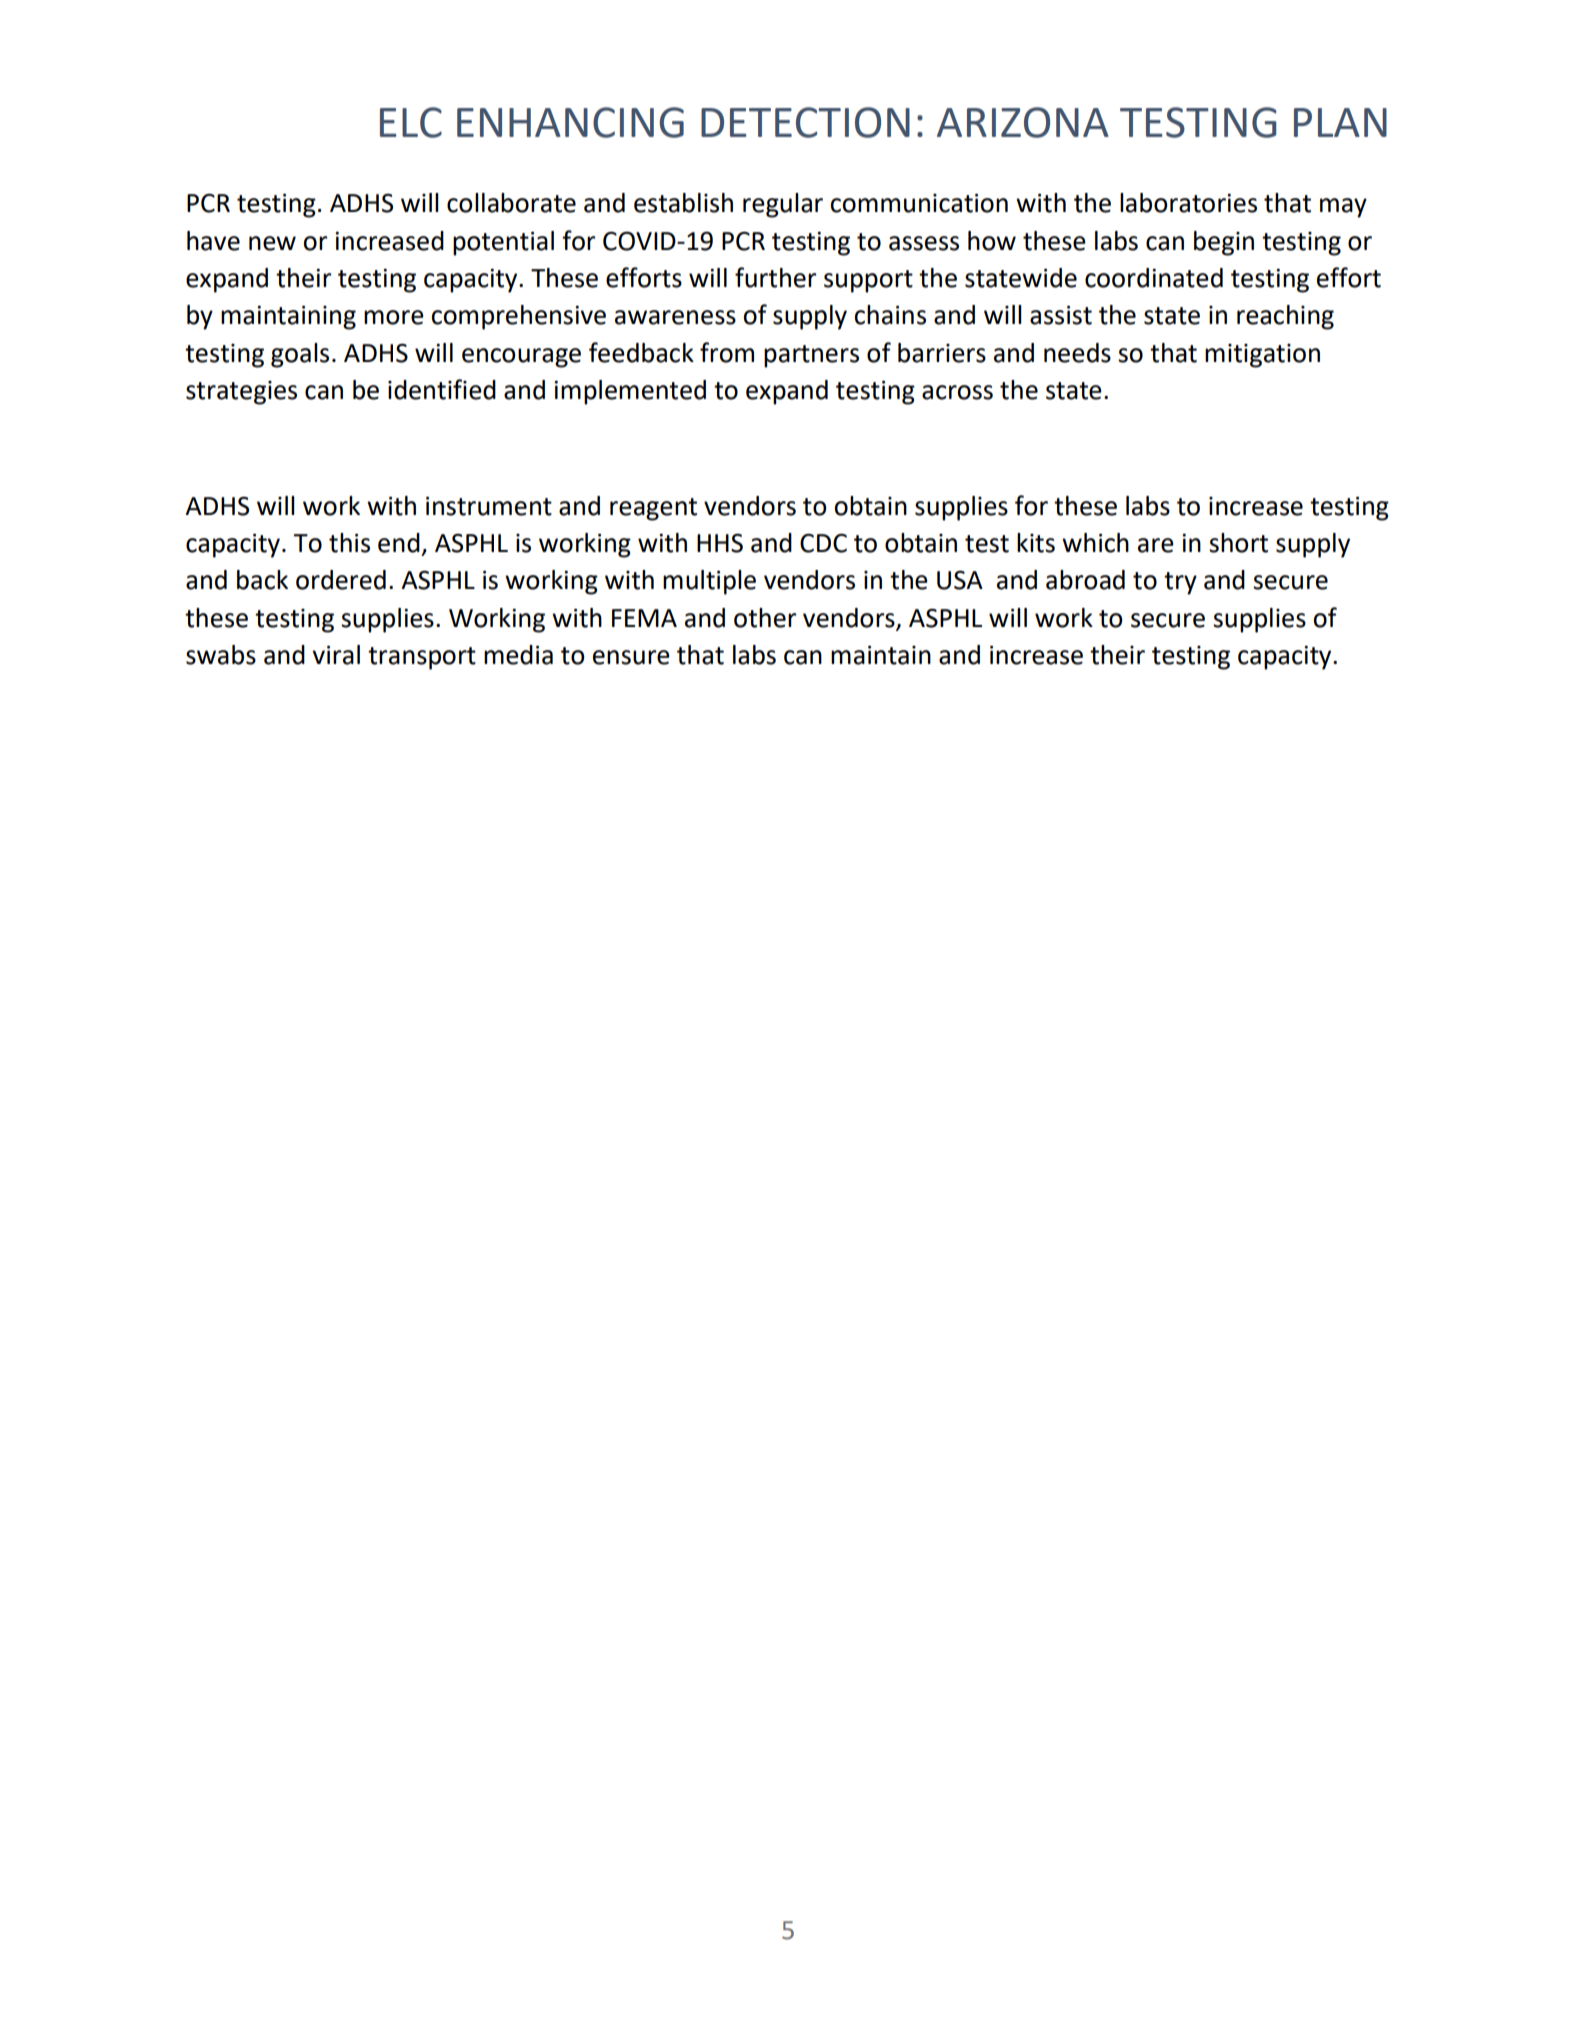 The width and height of the screenshot is (1576, 2039). What do you see at coordinates (336, 655) in the screenshot?
I see `viral` at bounding box center [336, 655].
